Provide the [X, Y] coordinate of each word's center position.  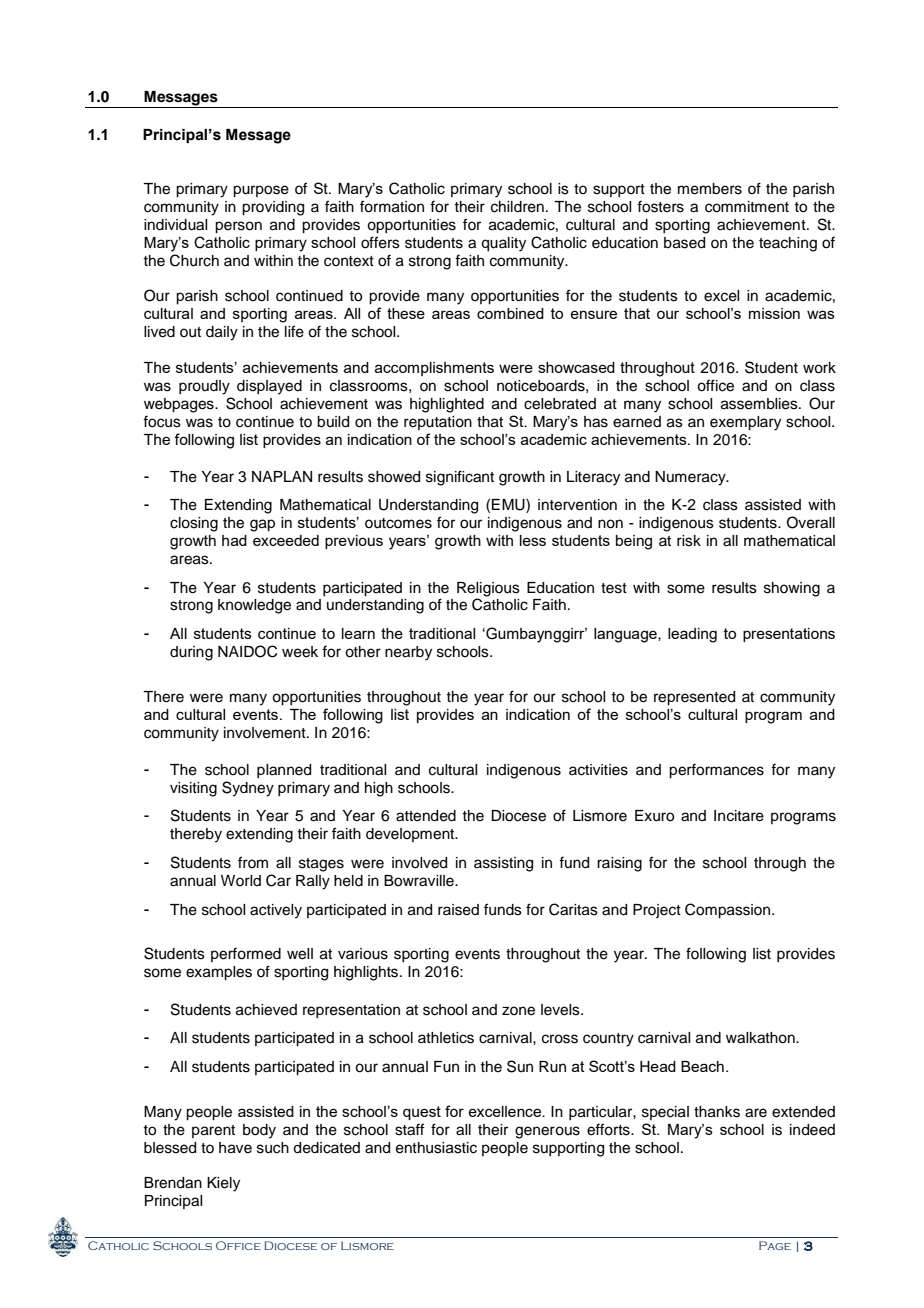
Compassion [729, 911]
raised [458, 910]
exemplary [745, 423]
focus [162, 421]
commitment [747, 207]
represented [694, 698]
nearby [408, 653]
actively [276, 911]
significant [460, 478]
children [517, 207]
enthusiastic [436, 1148]
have [235, 1148]
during [191, 653]
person [238, 227]
